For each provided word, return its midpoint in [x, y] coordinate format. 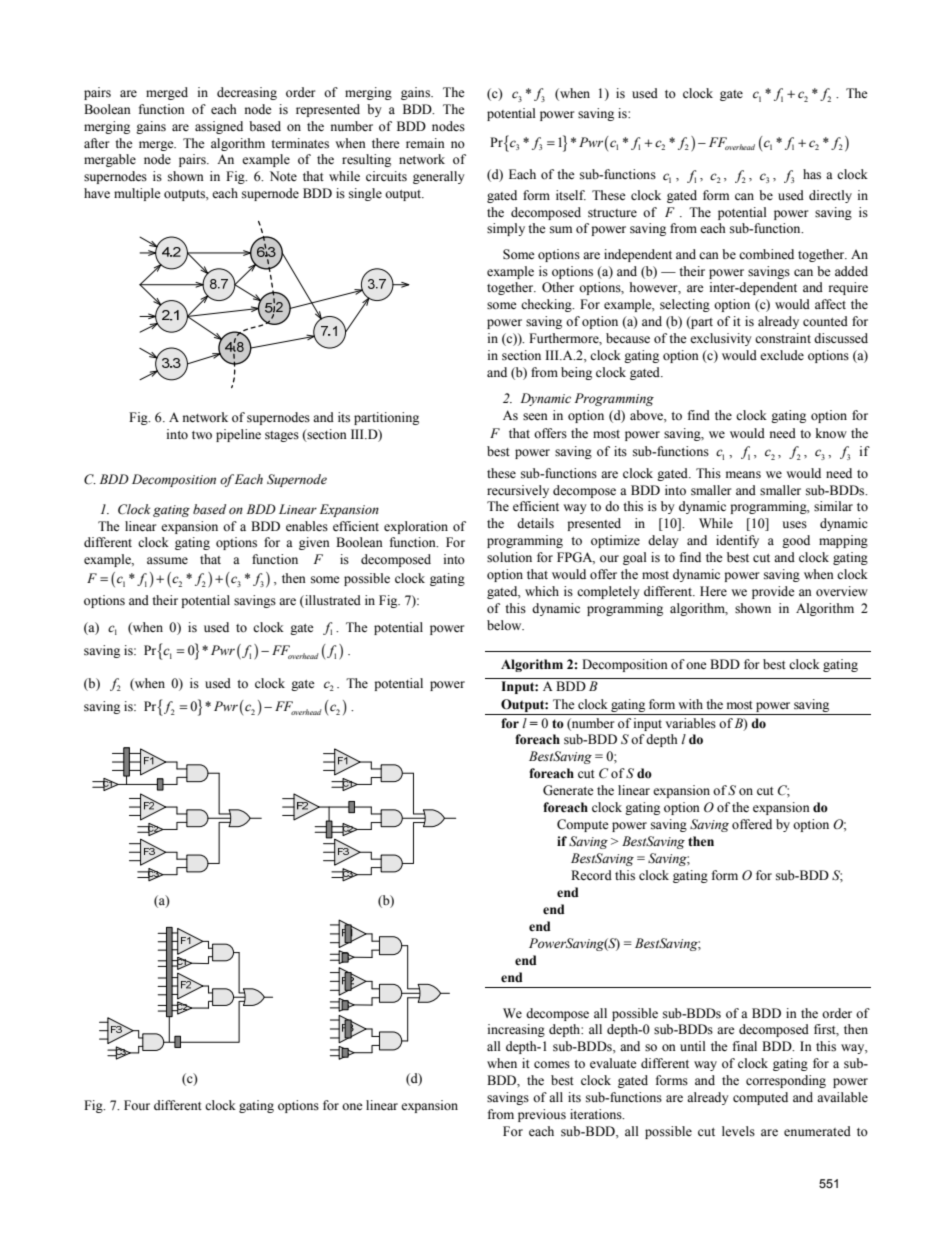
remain [425, 143]
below [505, 625]
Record [591, 875]
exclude [782, 355]
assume [167, 561]
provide [773, 592]
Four [137, 1105]
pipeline [238, 435]
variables [691, 723]
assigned [219, 127]
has [812, 174]
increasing [516, 1030]
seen [535, 417]
